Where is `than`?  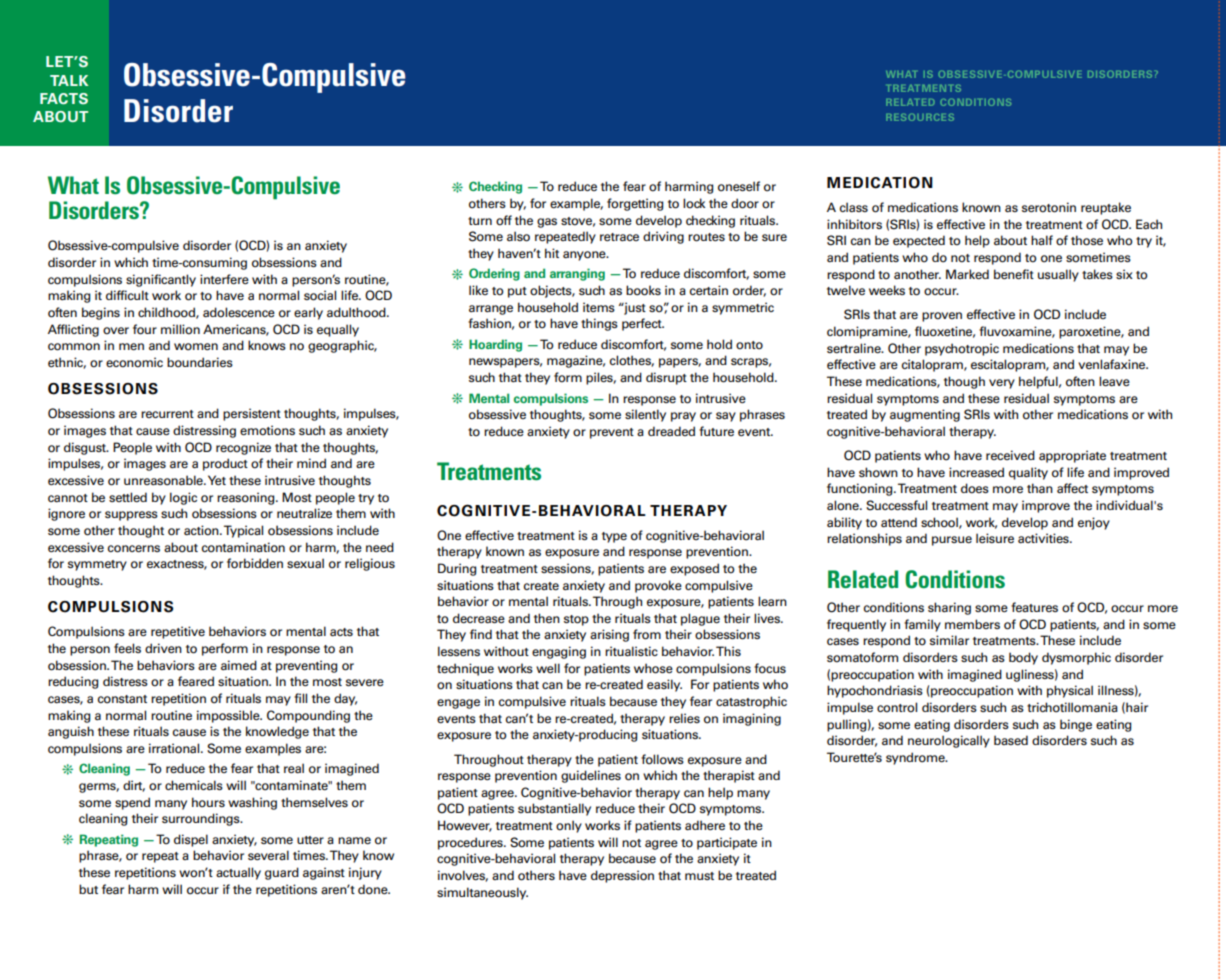 than is located at coordinates (1040, 488).
